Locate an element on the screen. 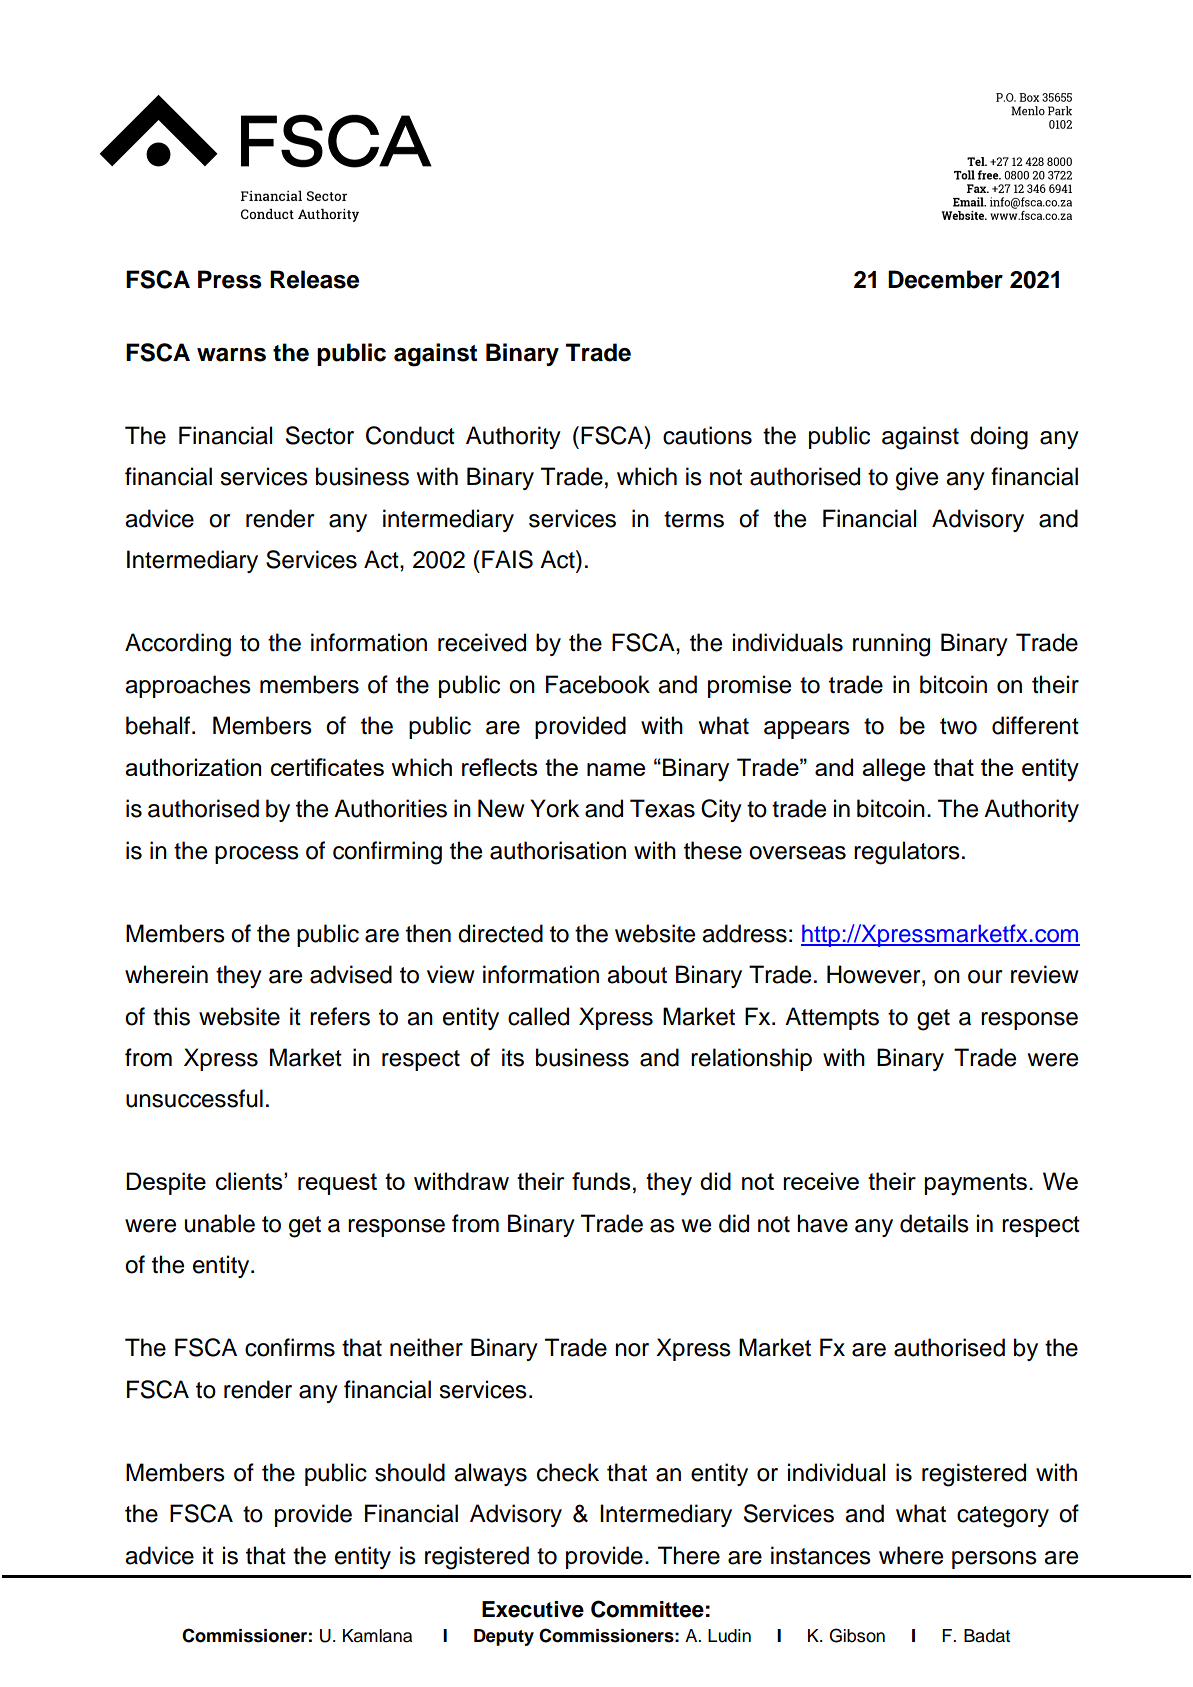 The image size is (1193, 1687). warns is located at coordinates (231, 355).
